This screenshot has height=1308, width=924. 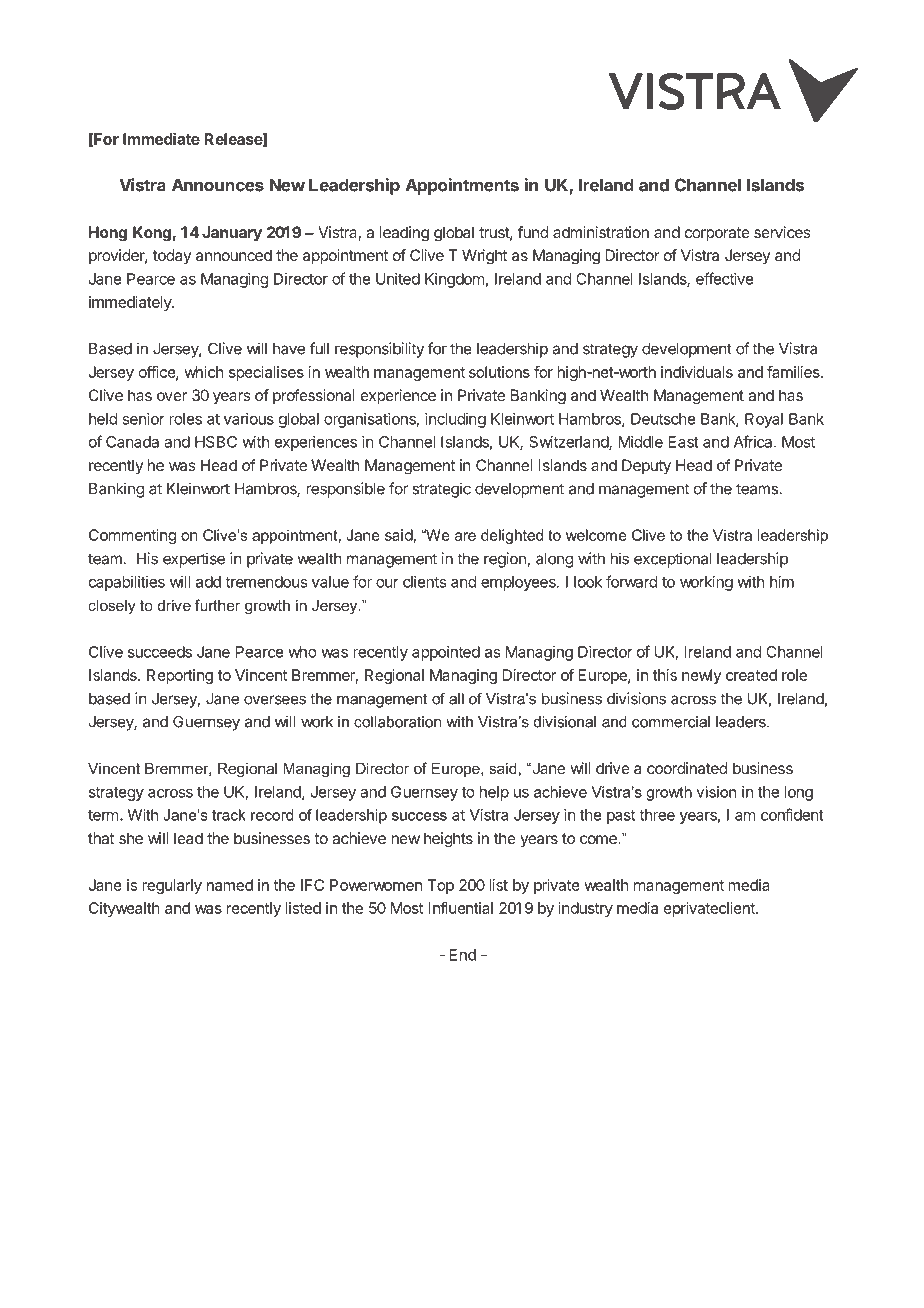 I want to click on Announces, so click(x=218, y=185).
